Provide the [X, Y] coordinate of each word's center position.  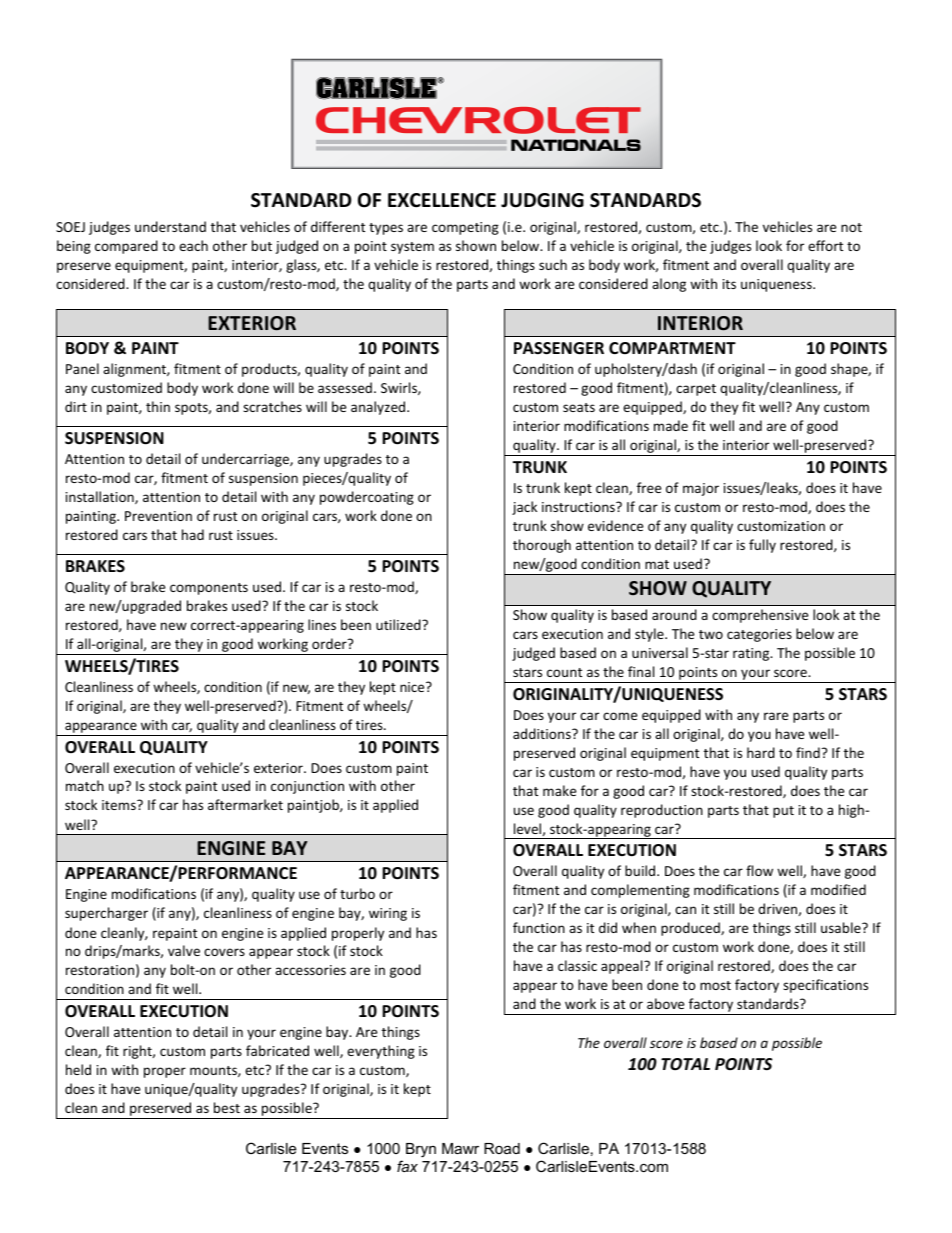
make [559, 790]
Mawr [460, 1148]
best [227, 1107]
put [783, 812]
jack [524, 508]
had [193, 534]
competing [465, 228]
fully [762, 546]
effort [825, 245]
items [120, 805]
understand [170, 226]
